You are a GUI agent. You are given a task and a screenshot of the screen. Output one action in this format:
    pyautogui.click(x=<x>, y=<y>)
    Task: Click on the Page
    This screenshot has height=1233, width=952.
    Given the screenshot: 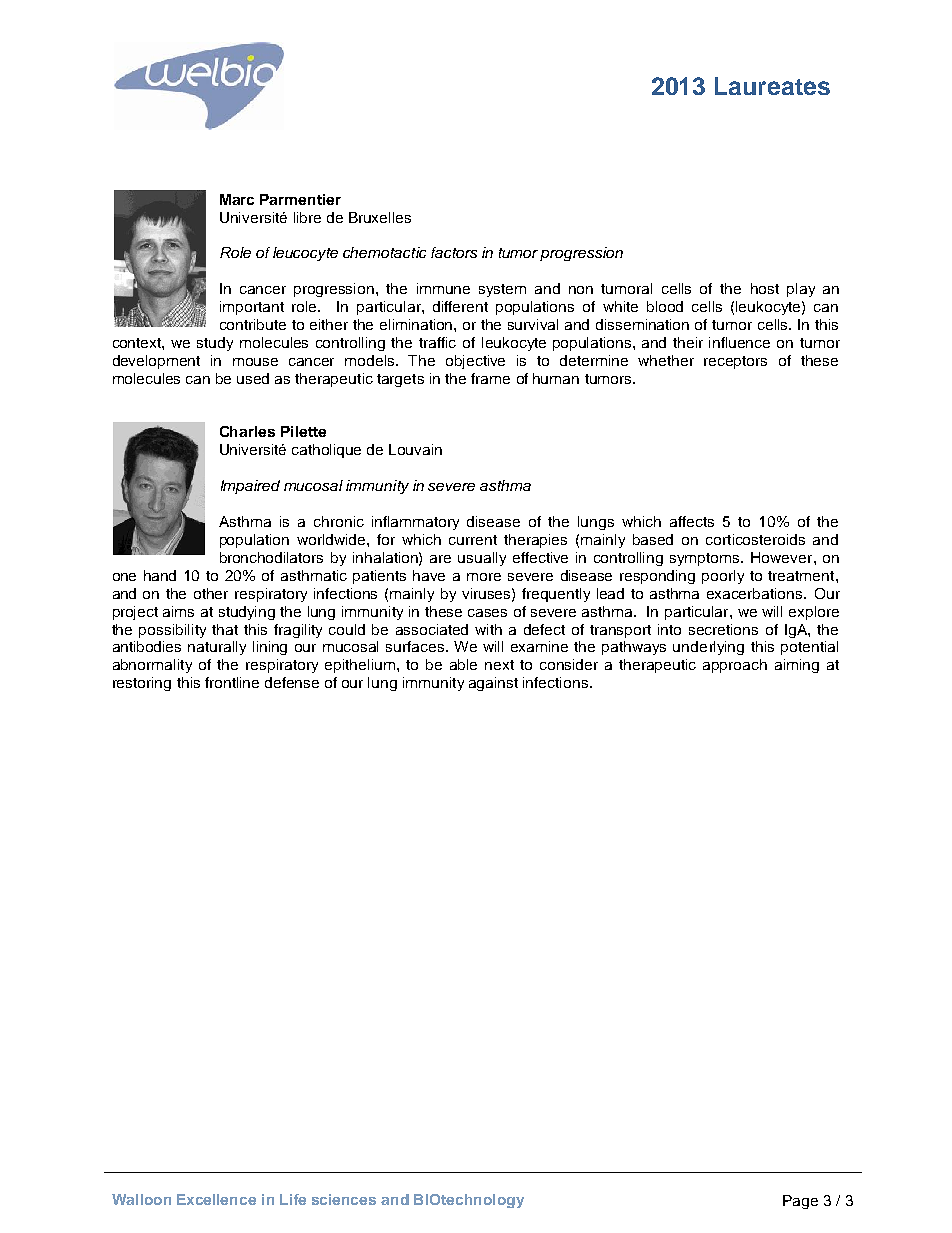 What is the action you would take?
    pyautogui.click(x=800, y=1202)
